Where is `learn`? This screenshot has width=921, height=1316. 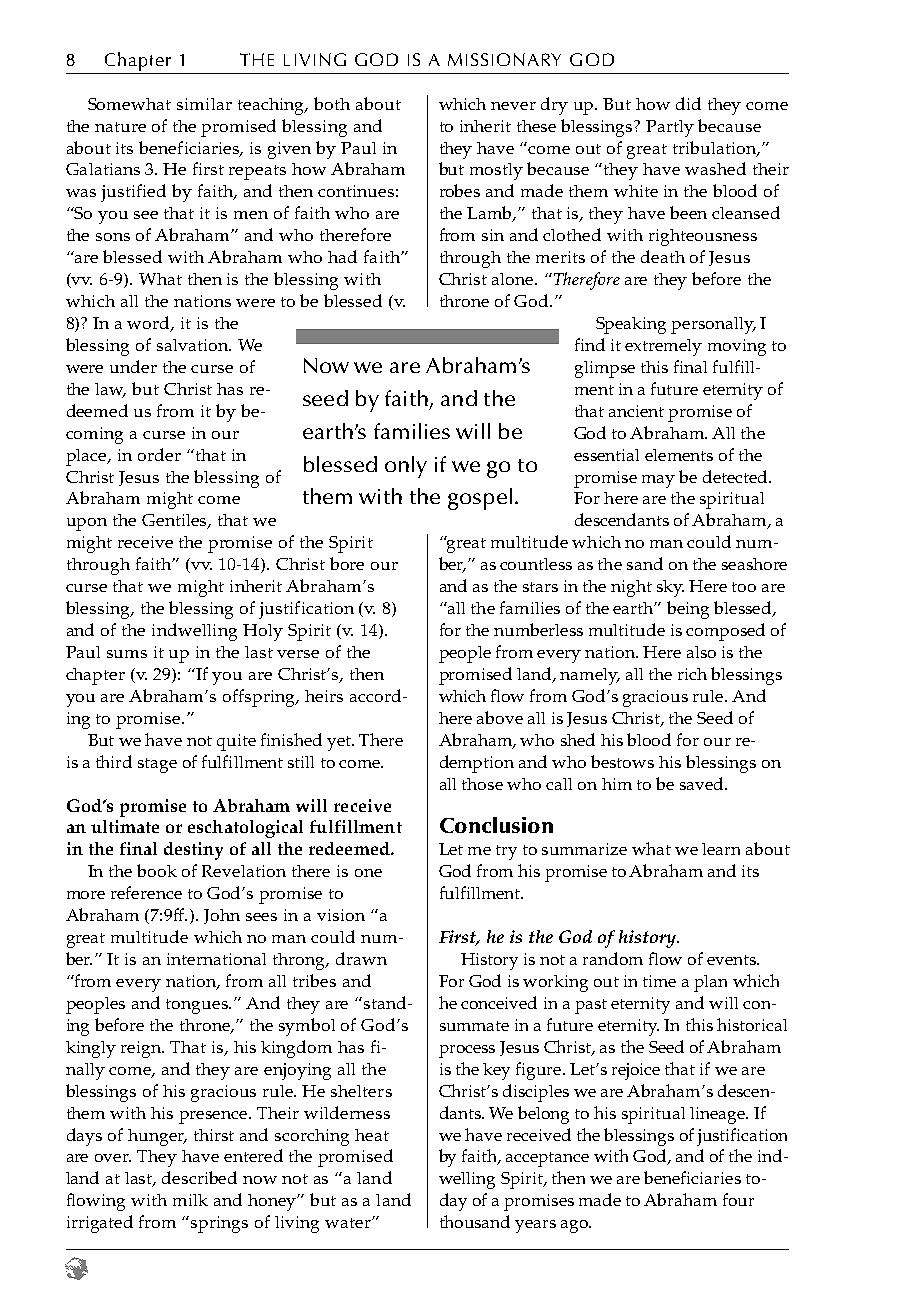 learn is located at coordinates (721, 849).
